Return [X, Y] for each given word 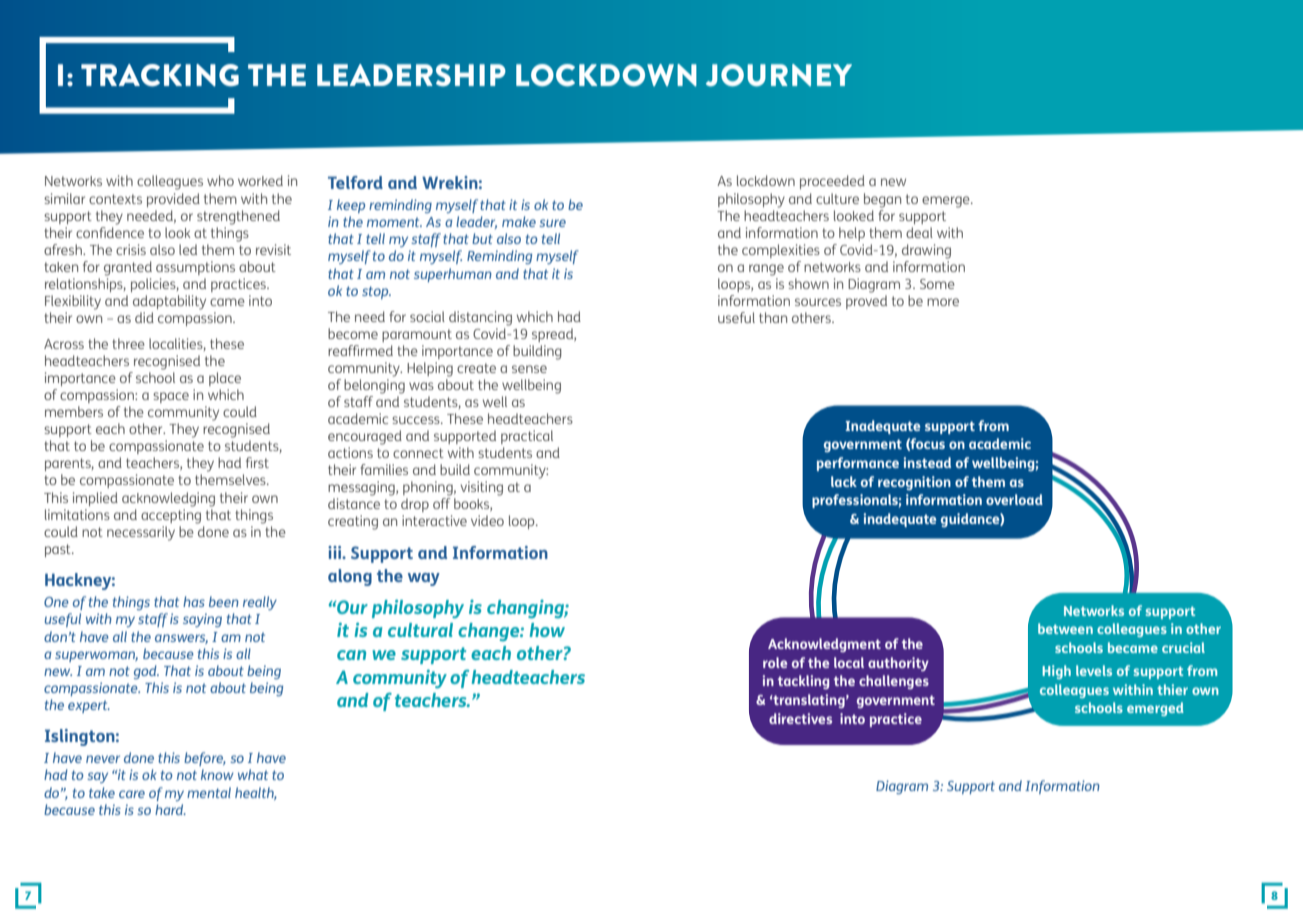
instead [927, 462]
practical [527, 437]
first [257, 462]
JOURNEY [779, 75]
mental [209, 792]
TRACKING [160, 75]
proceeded [832, 182]
